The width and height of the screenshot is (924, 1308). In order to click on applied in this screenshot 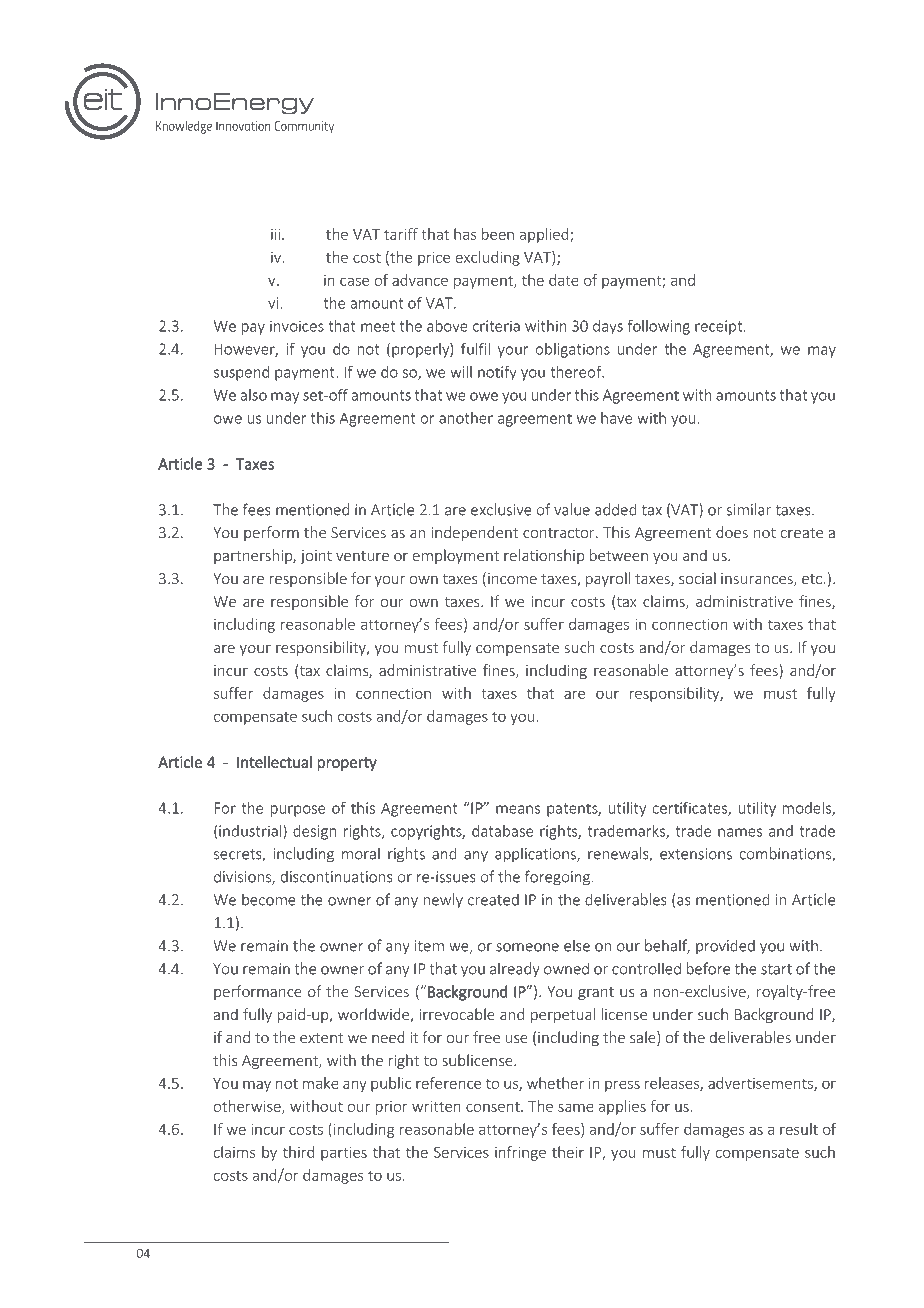, I will do `click(545, 235)`.
